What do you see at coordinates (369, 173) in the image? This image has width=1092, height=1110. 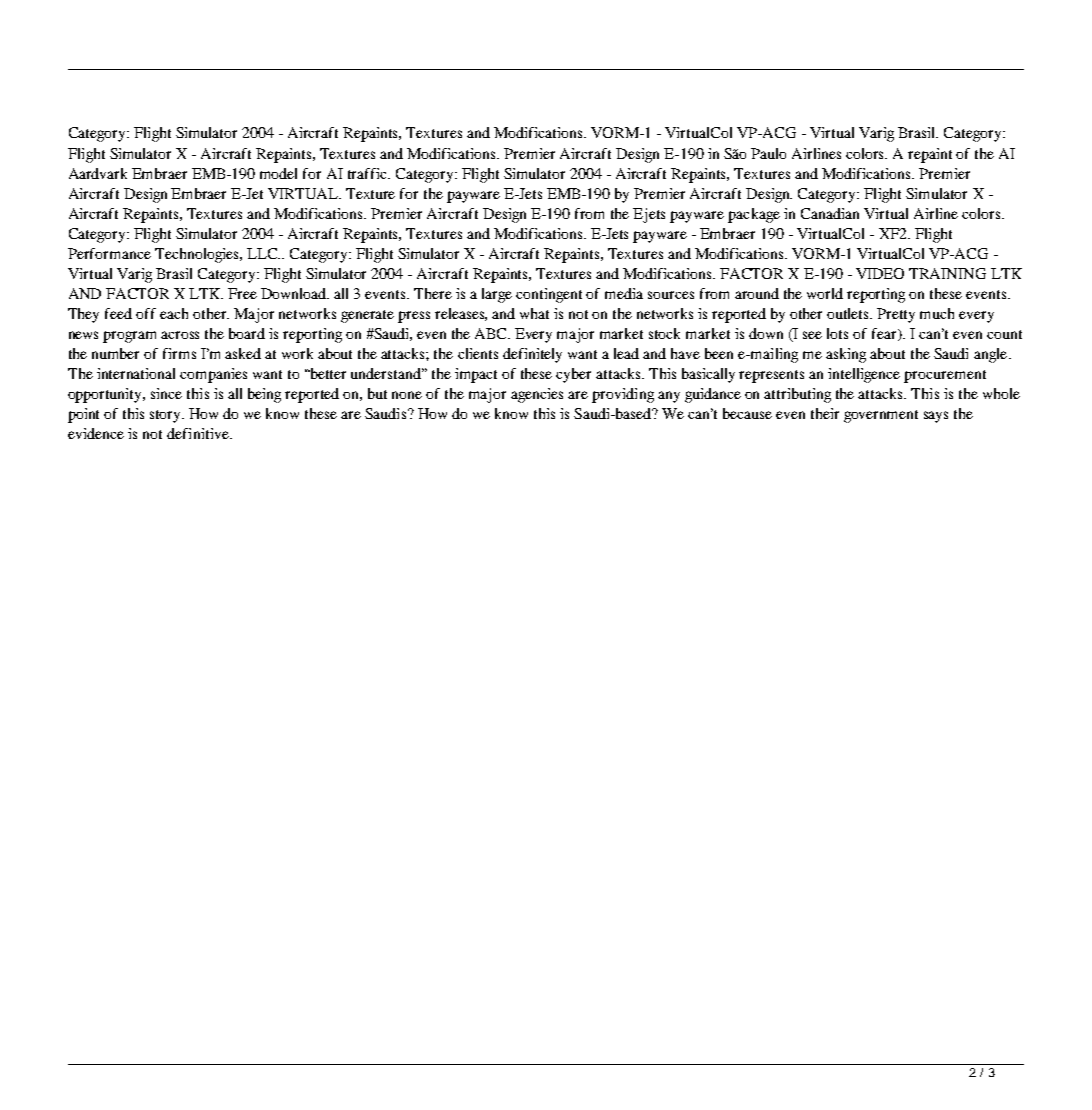 I see `traffic` at bounding box center [369, 173].
